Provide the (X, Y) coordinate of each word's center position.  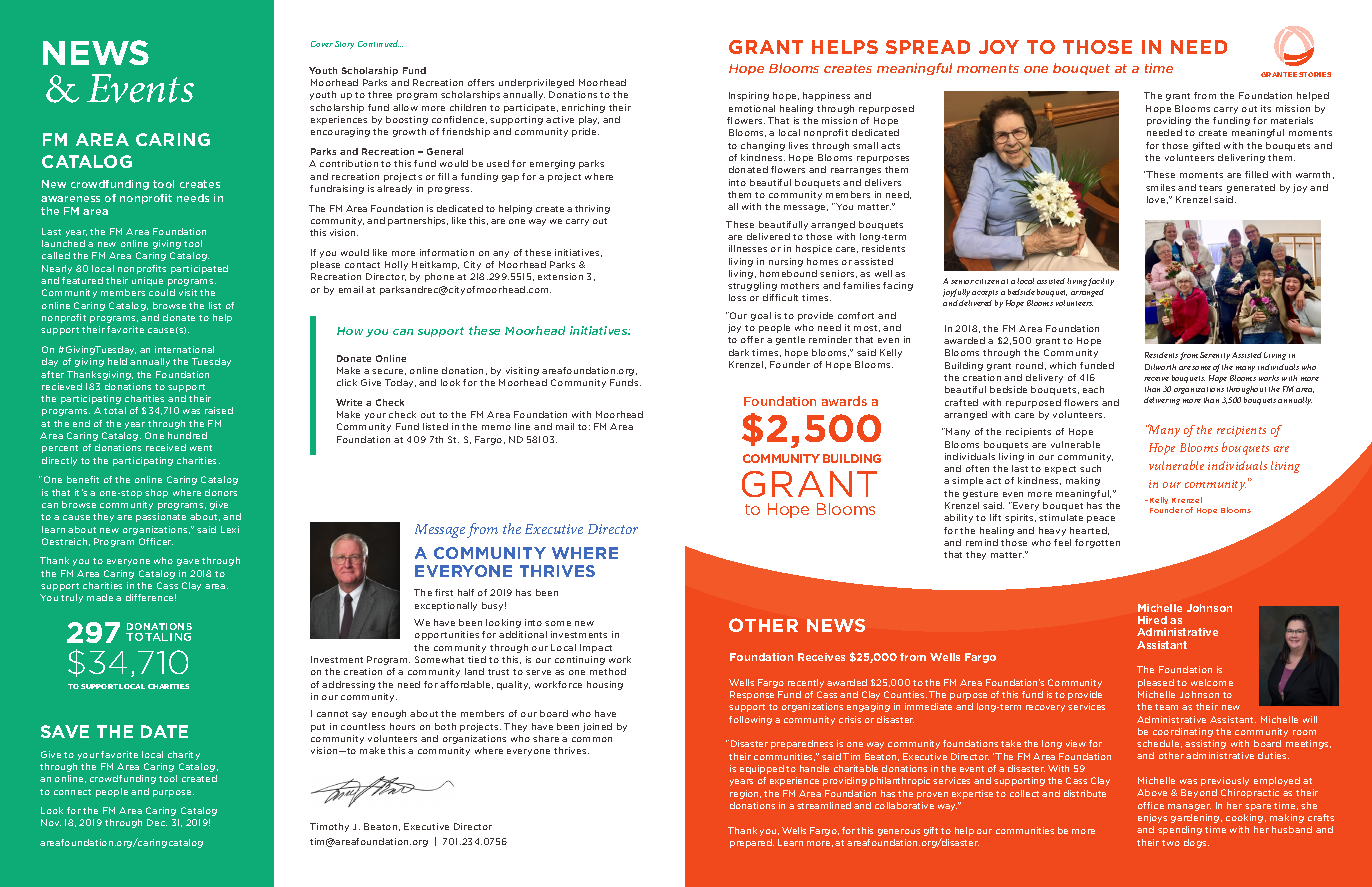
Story (344, 45)
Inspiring (749, 96)
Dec (157, 822)
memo (496, 427)
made (100, 597)
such (1090, 468)
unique (147, 281)
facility (1101, 282)
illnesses (748, 248)
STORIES (1315, 74)
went (201, 448)
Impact (596, 648)
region (745, 794)
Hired (1152, 620)
